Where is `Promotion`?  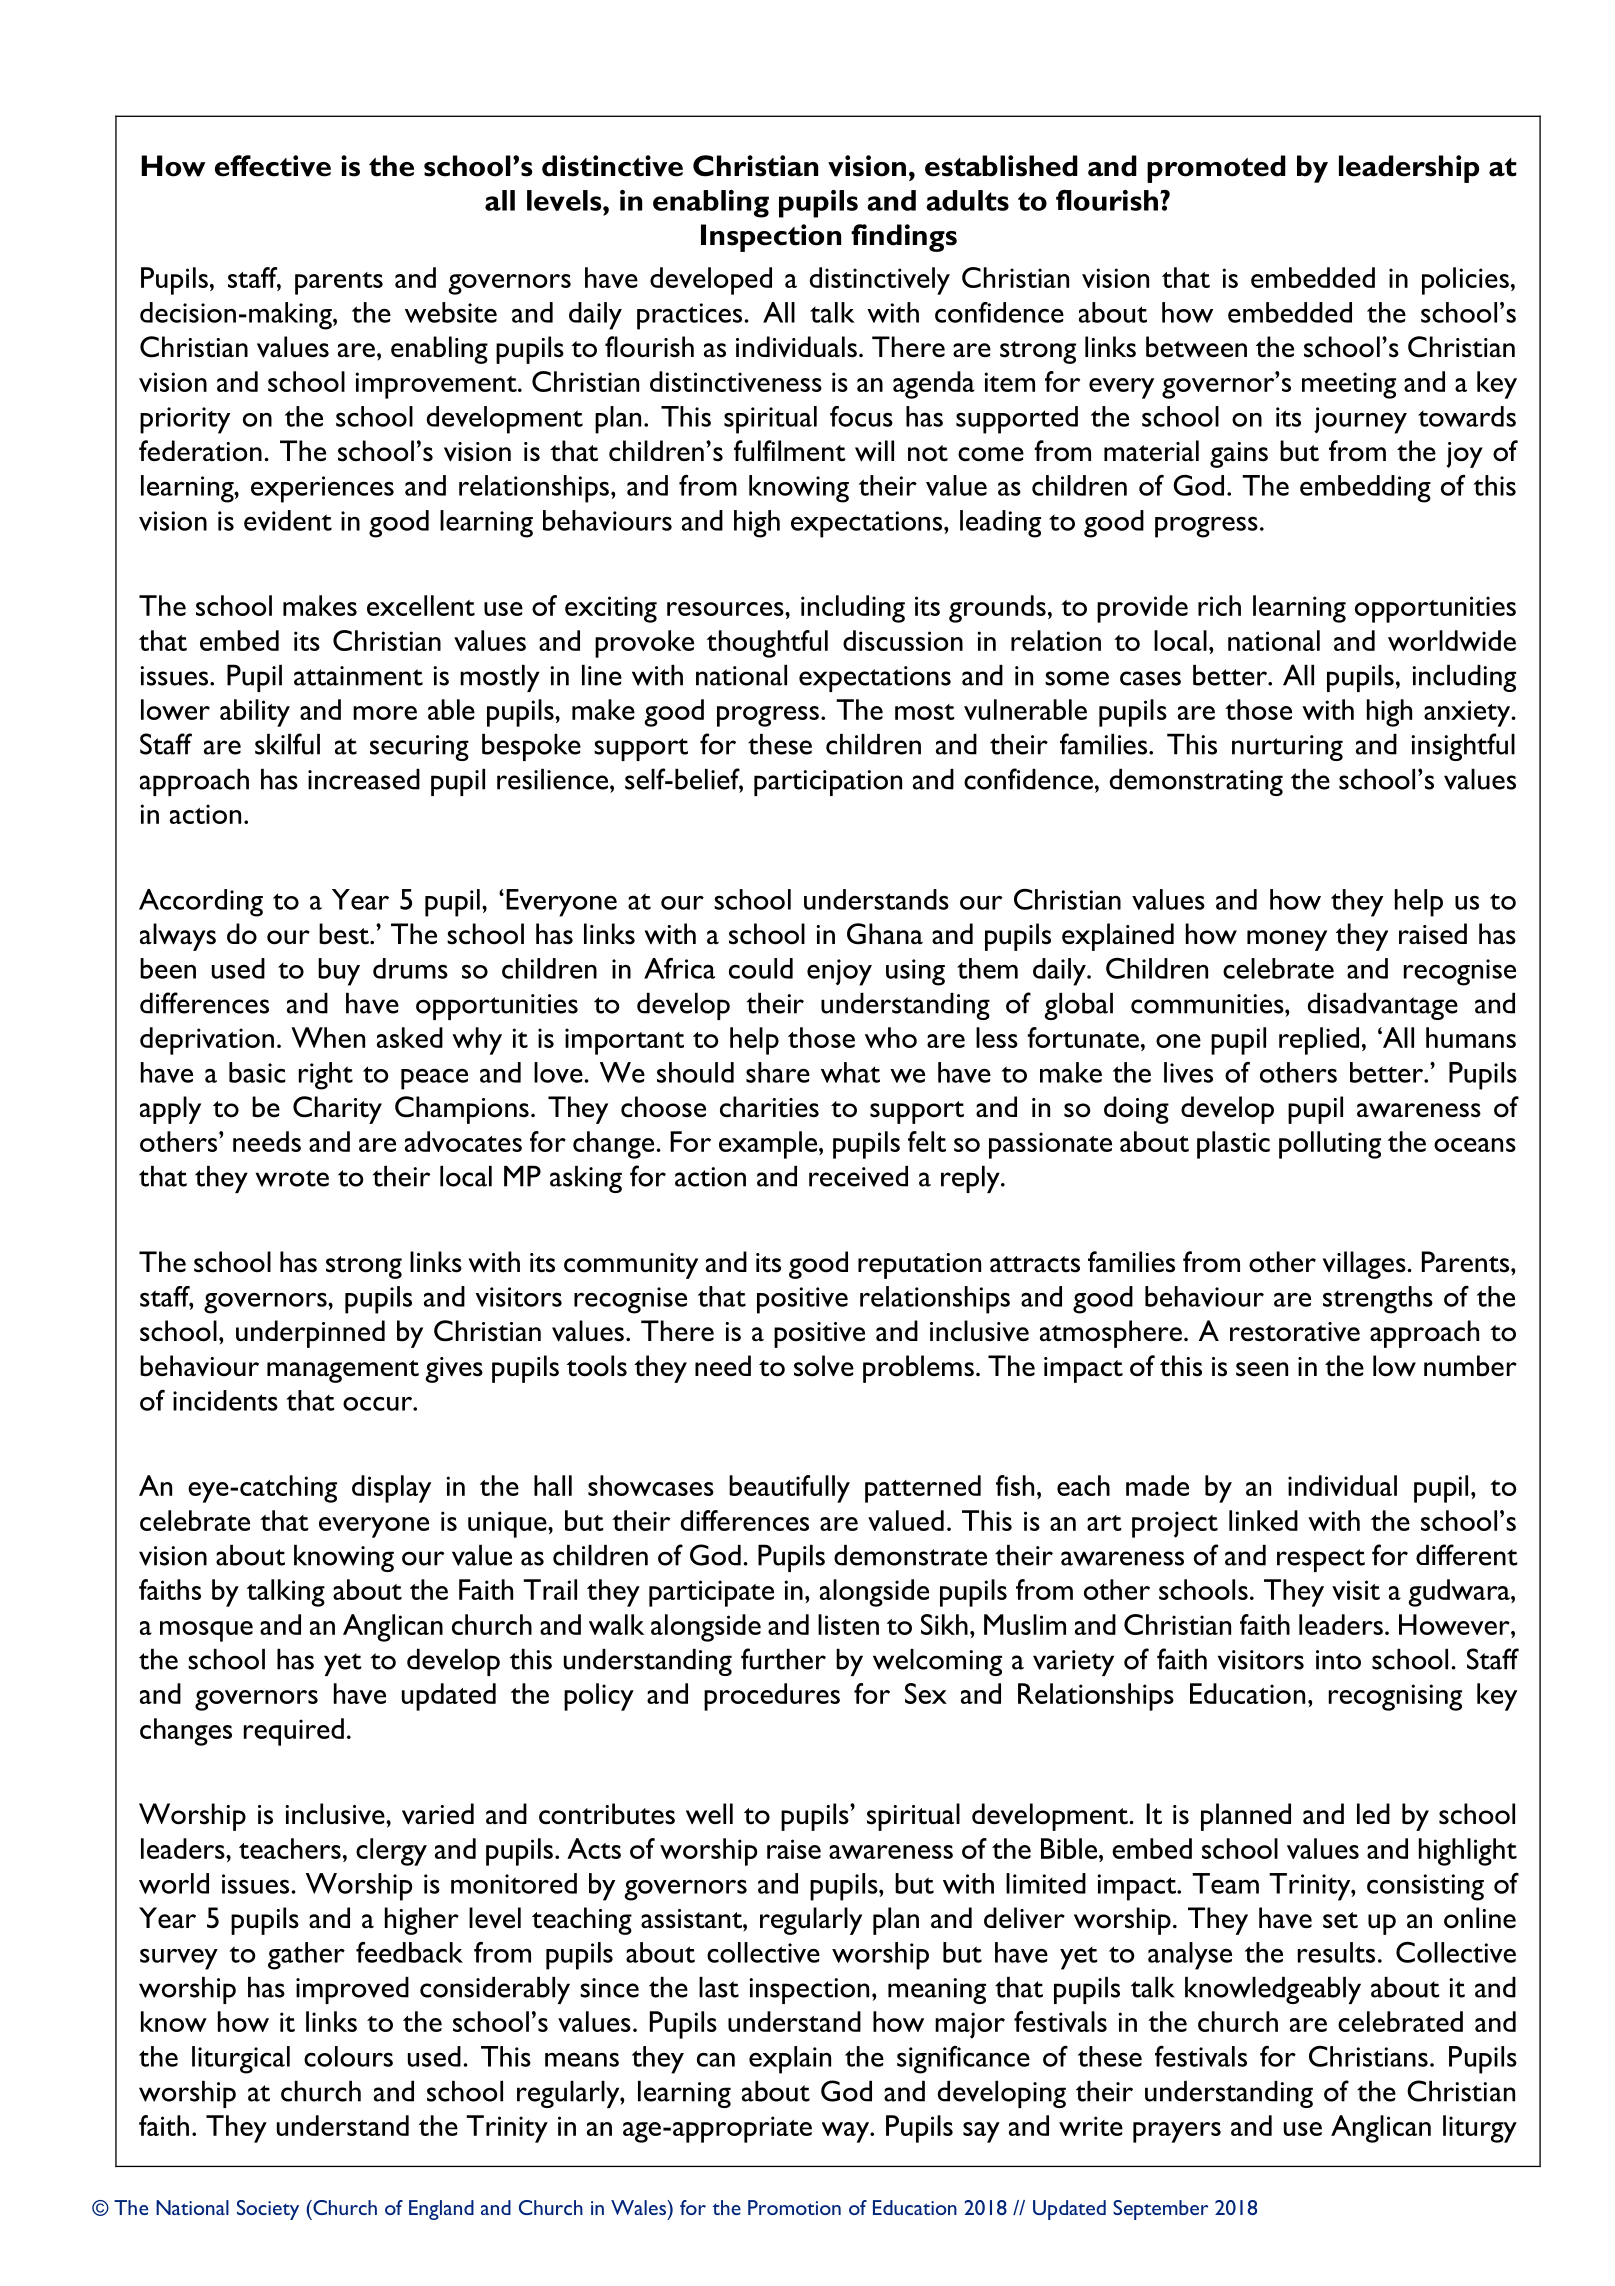 Promotion is located at coordinates (794, 2207).
